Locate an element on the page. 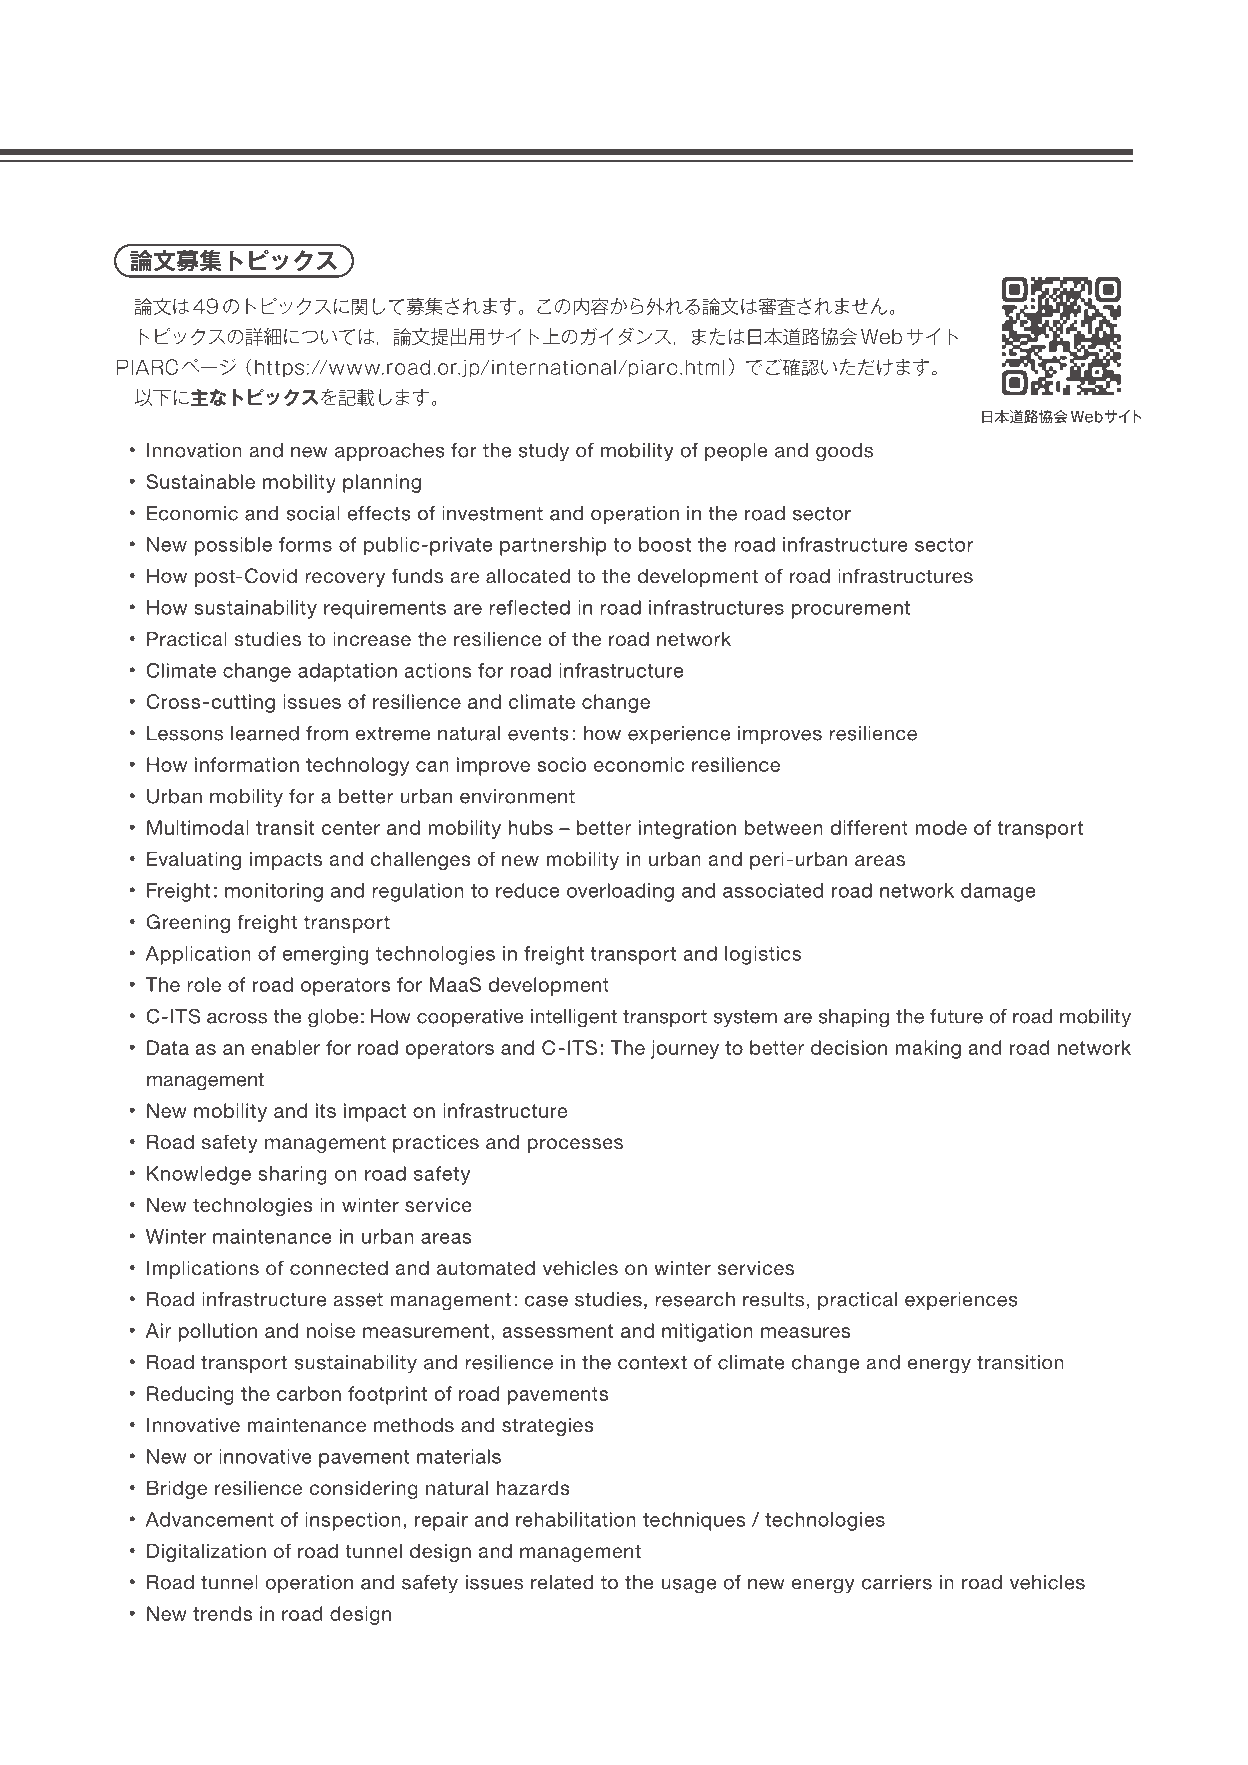 The image size is (1248, 1765). sharing is located at coordinates (293, 1175).
